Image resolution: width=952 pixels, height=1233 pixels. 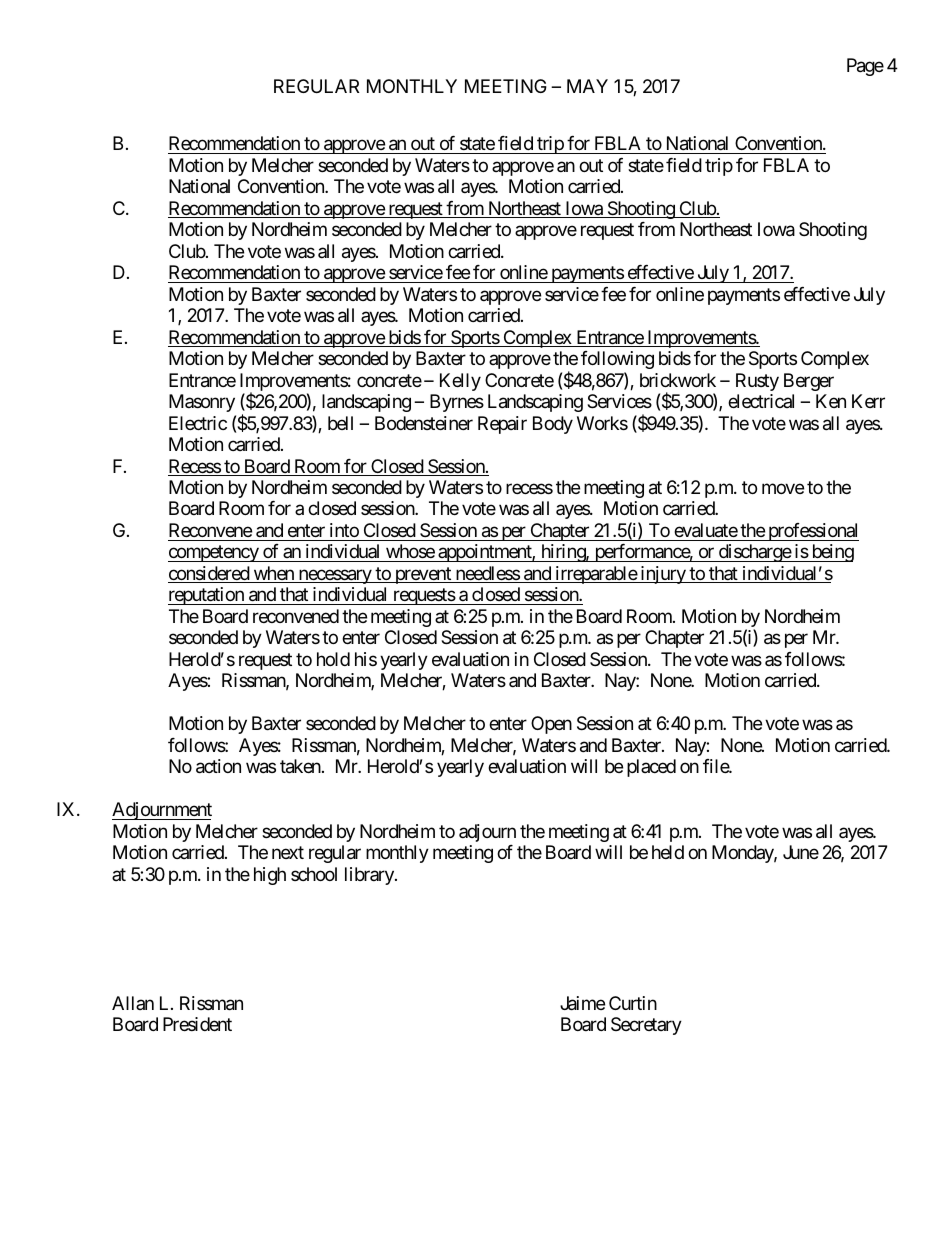 What do you see at coordinates (651, 768) in the screenshot?
I see `placed` at bounding box center [651, 768].
